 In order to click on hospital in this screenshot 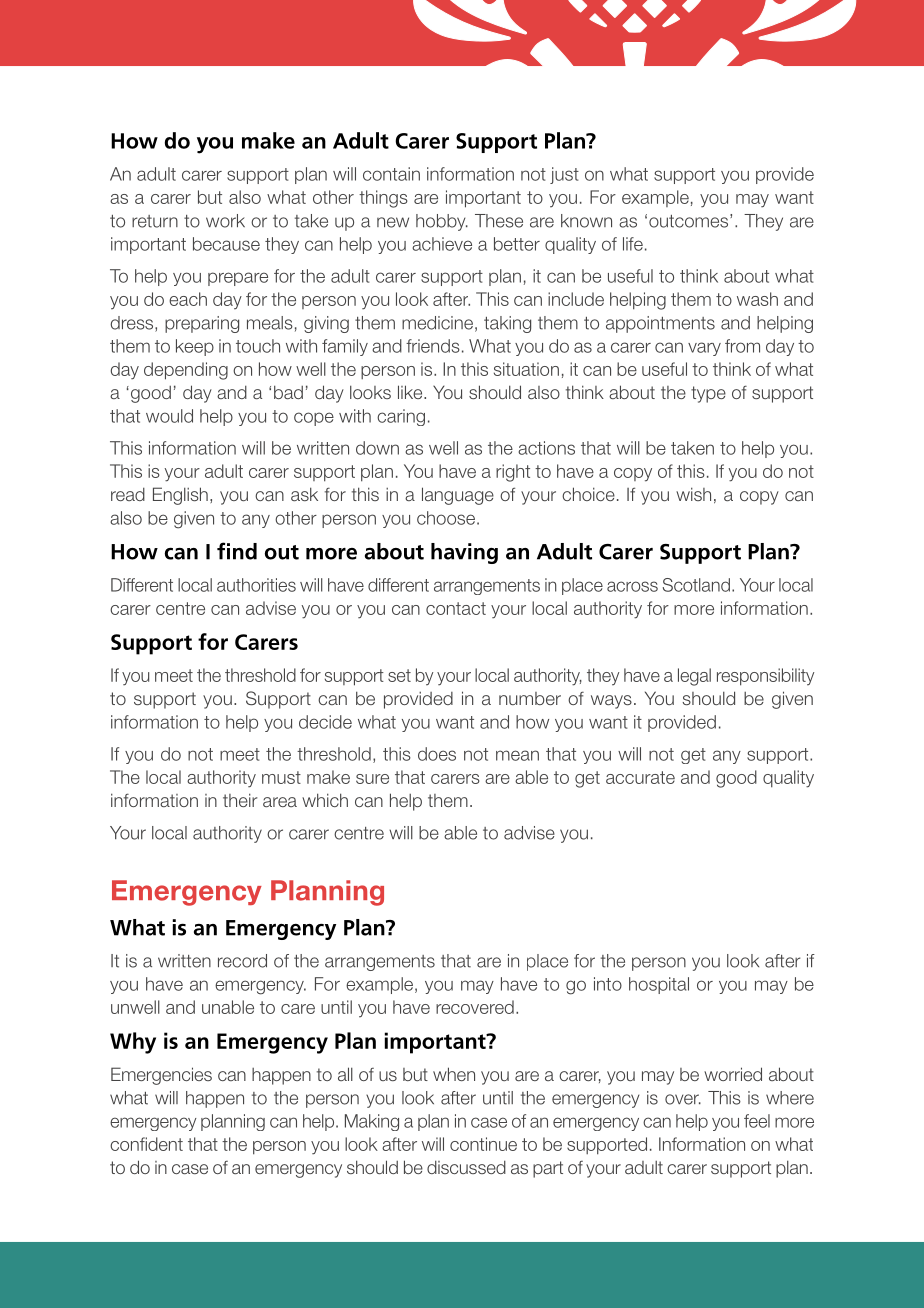, I will do `click(659, 985)`.
